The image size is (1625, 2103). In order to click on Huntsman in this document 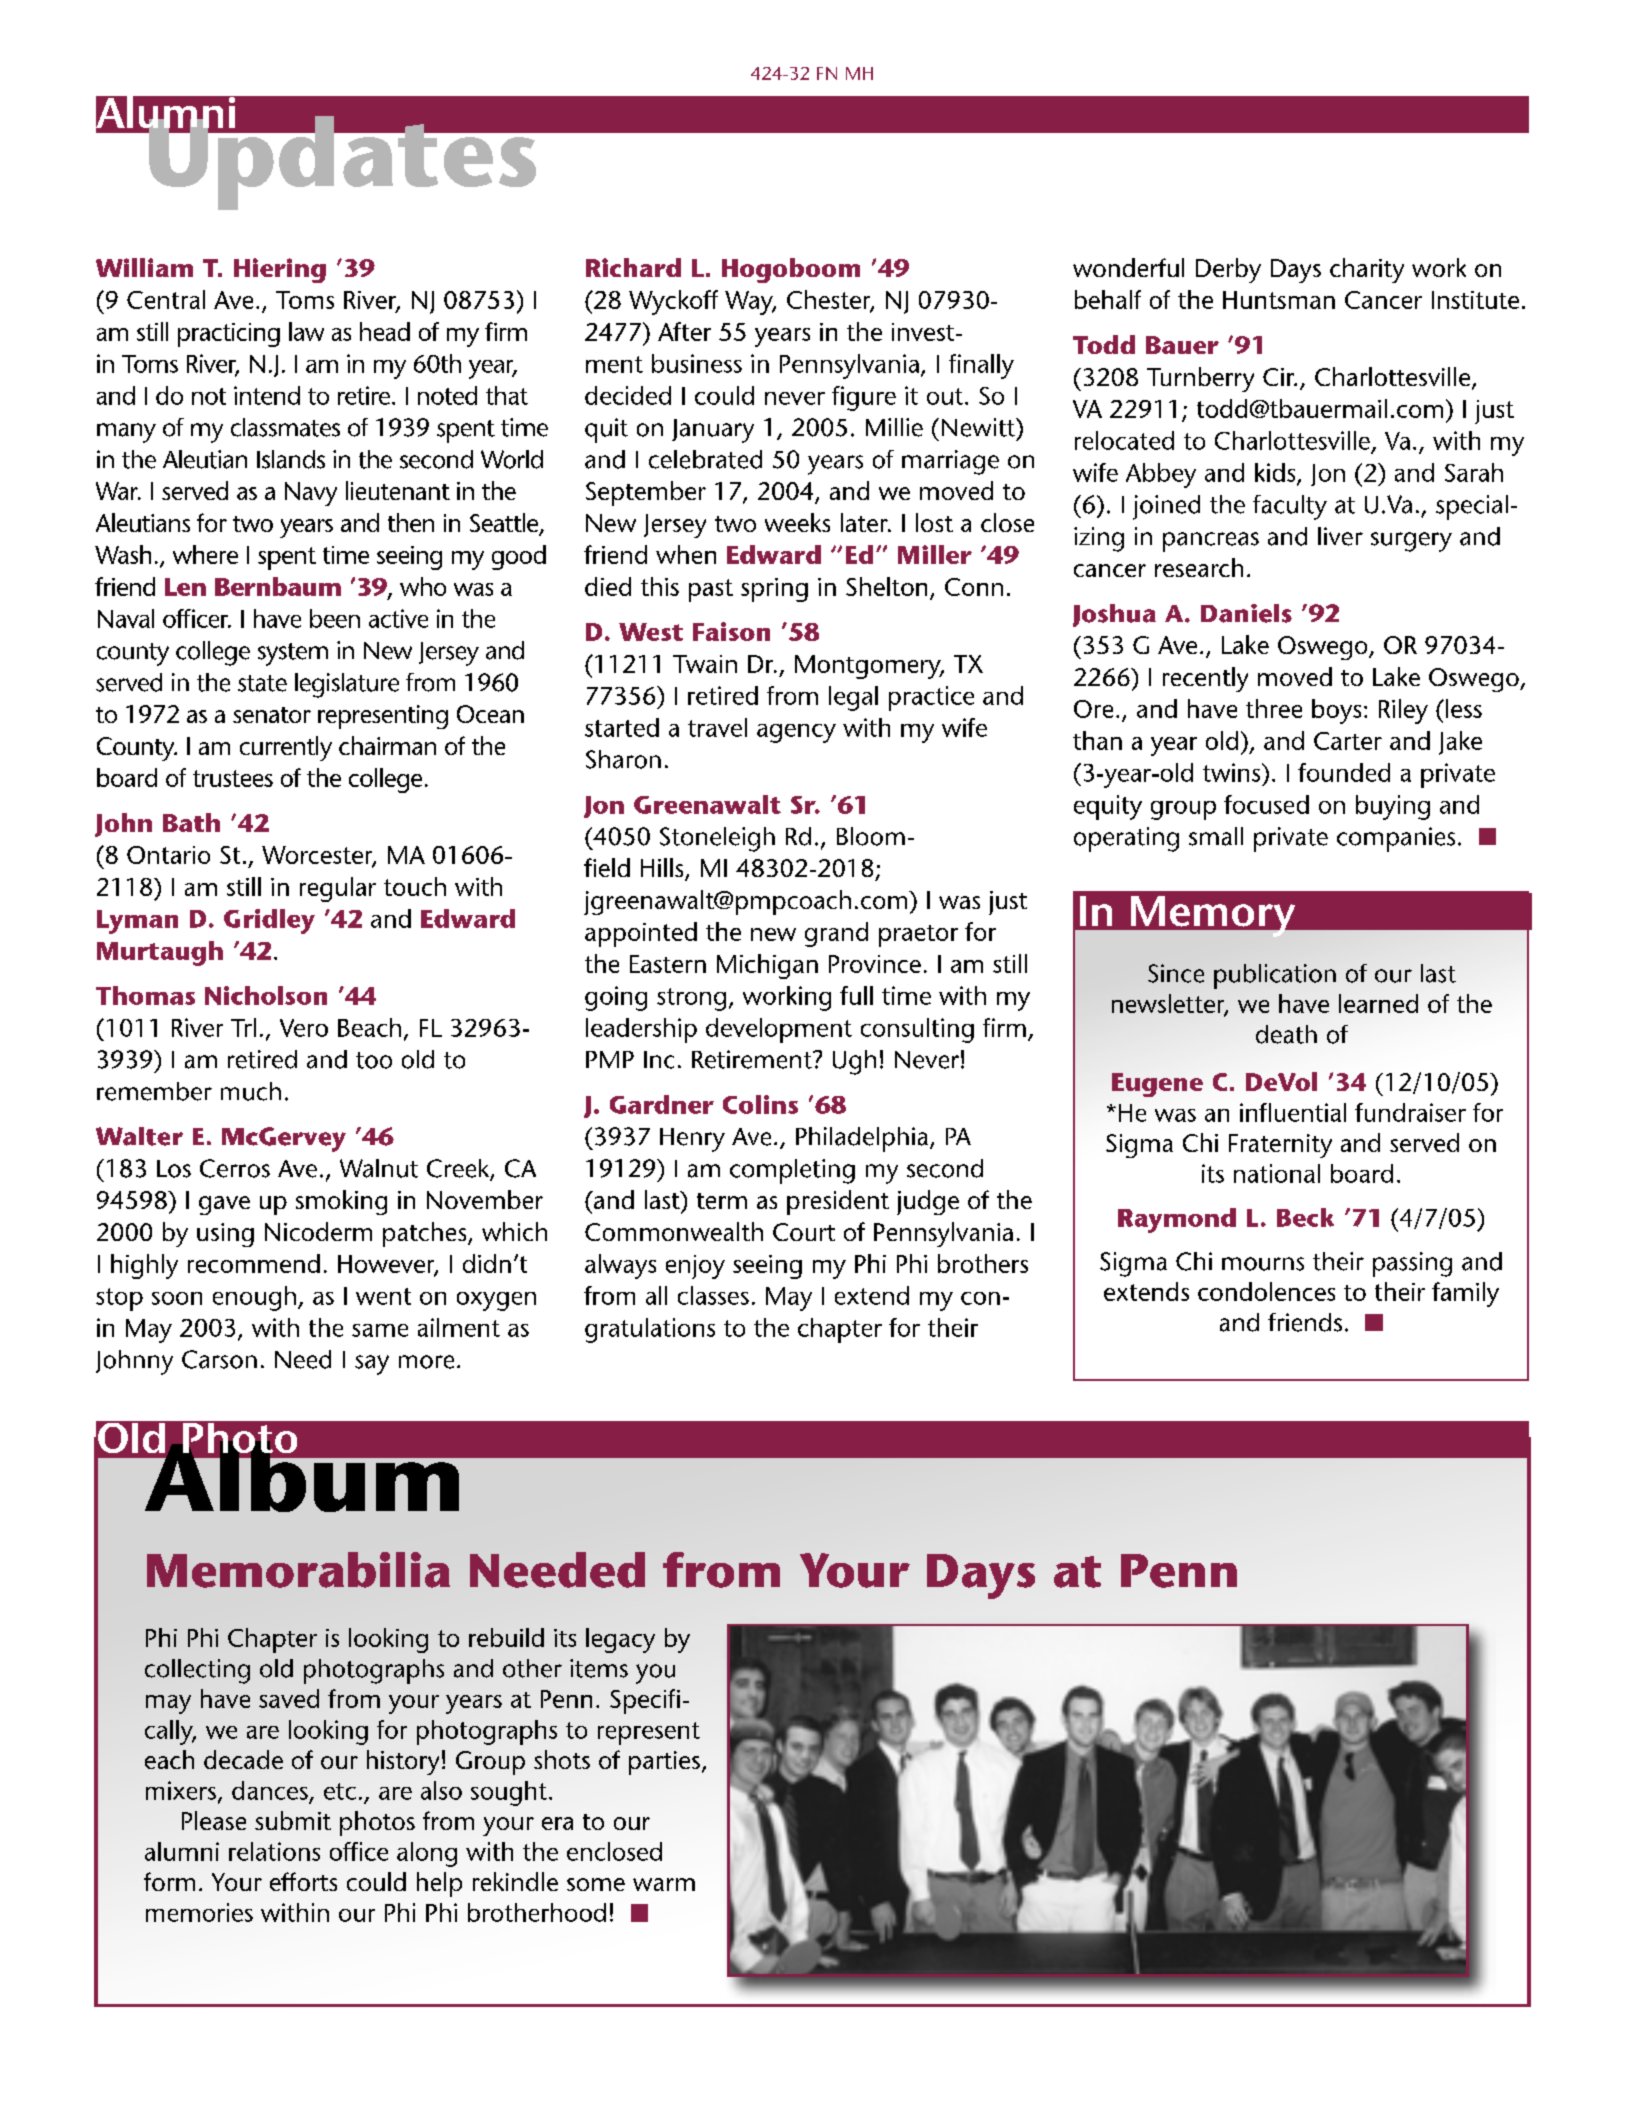, I will do `click(1279, 300)`.
